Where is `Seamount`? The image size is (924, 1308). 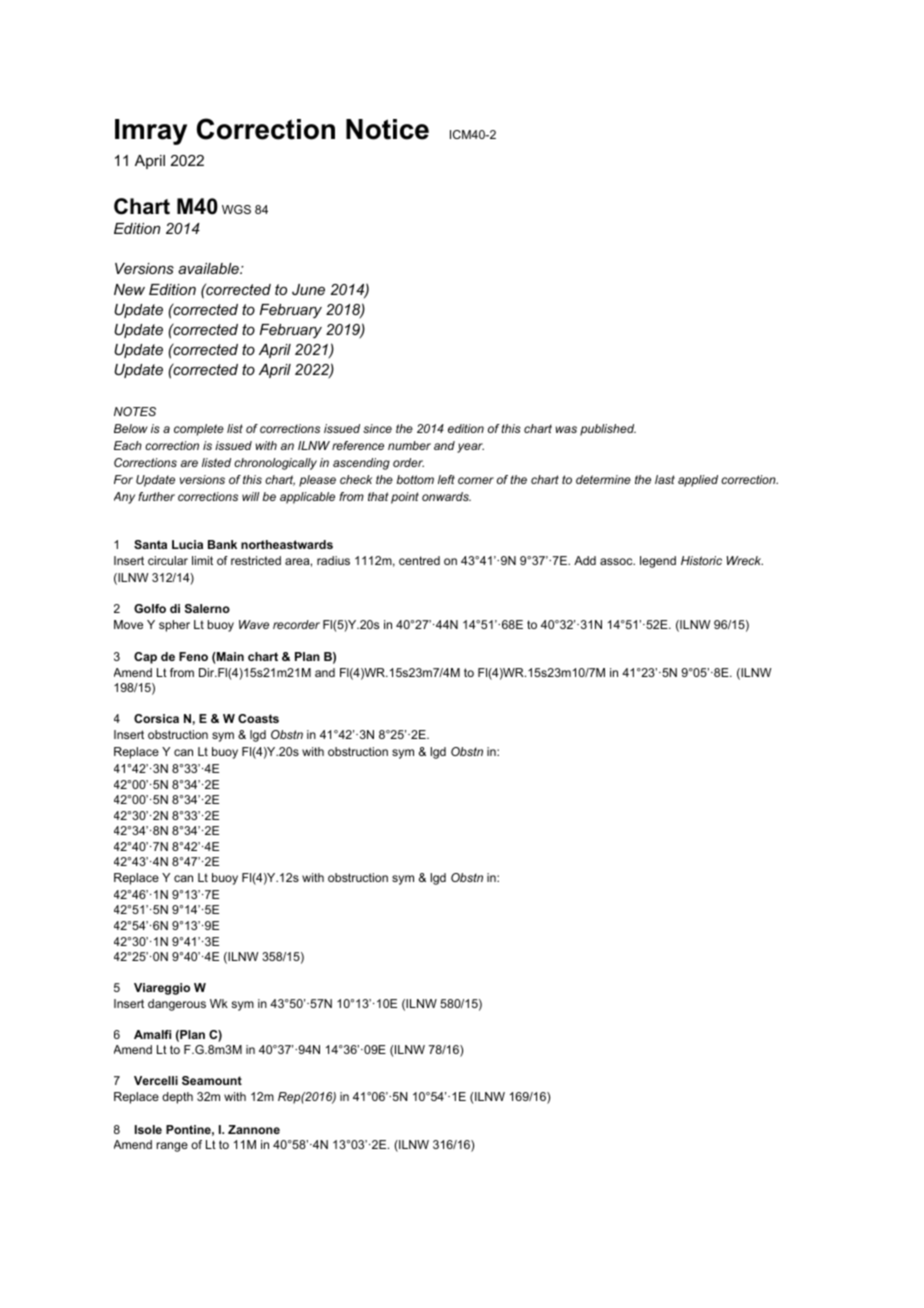
Seamount is located at coordinates (212, 1080).
